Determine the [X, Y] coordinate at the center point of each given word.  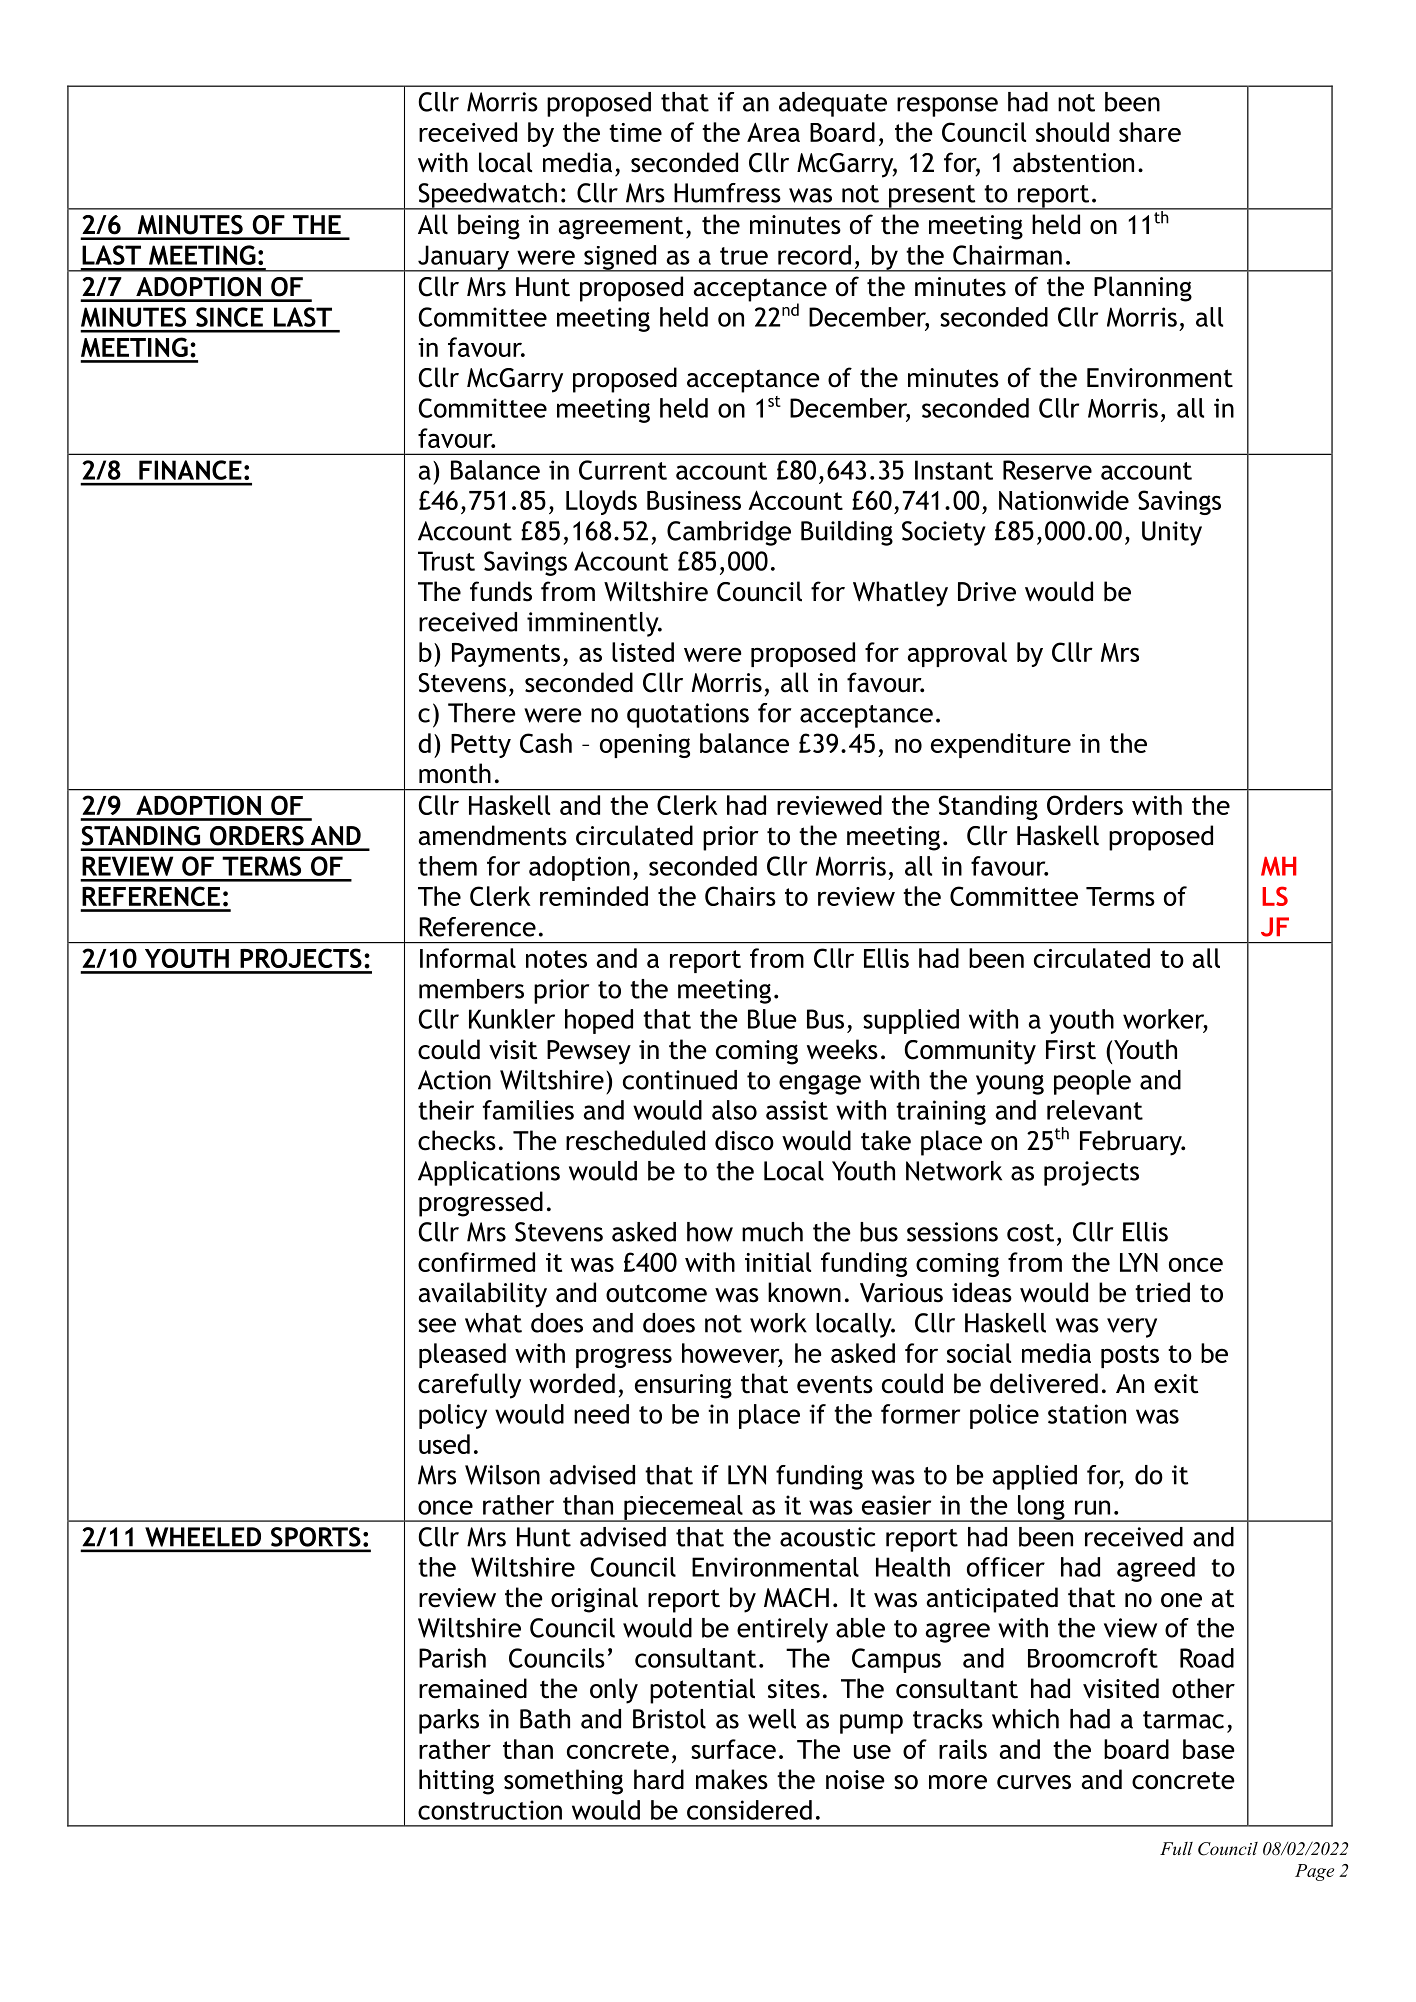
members [471, 989]
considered [749, 1810]
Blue [772, 1019]
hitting [456, 1782]
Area [773, 132]
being [489, 227]
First [1071, 1050]
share [1150, 132]
